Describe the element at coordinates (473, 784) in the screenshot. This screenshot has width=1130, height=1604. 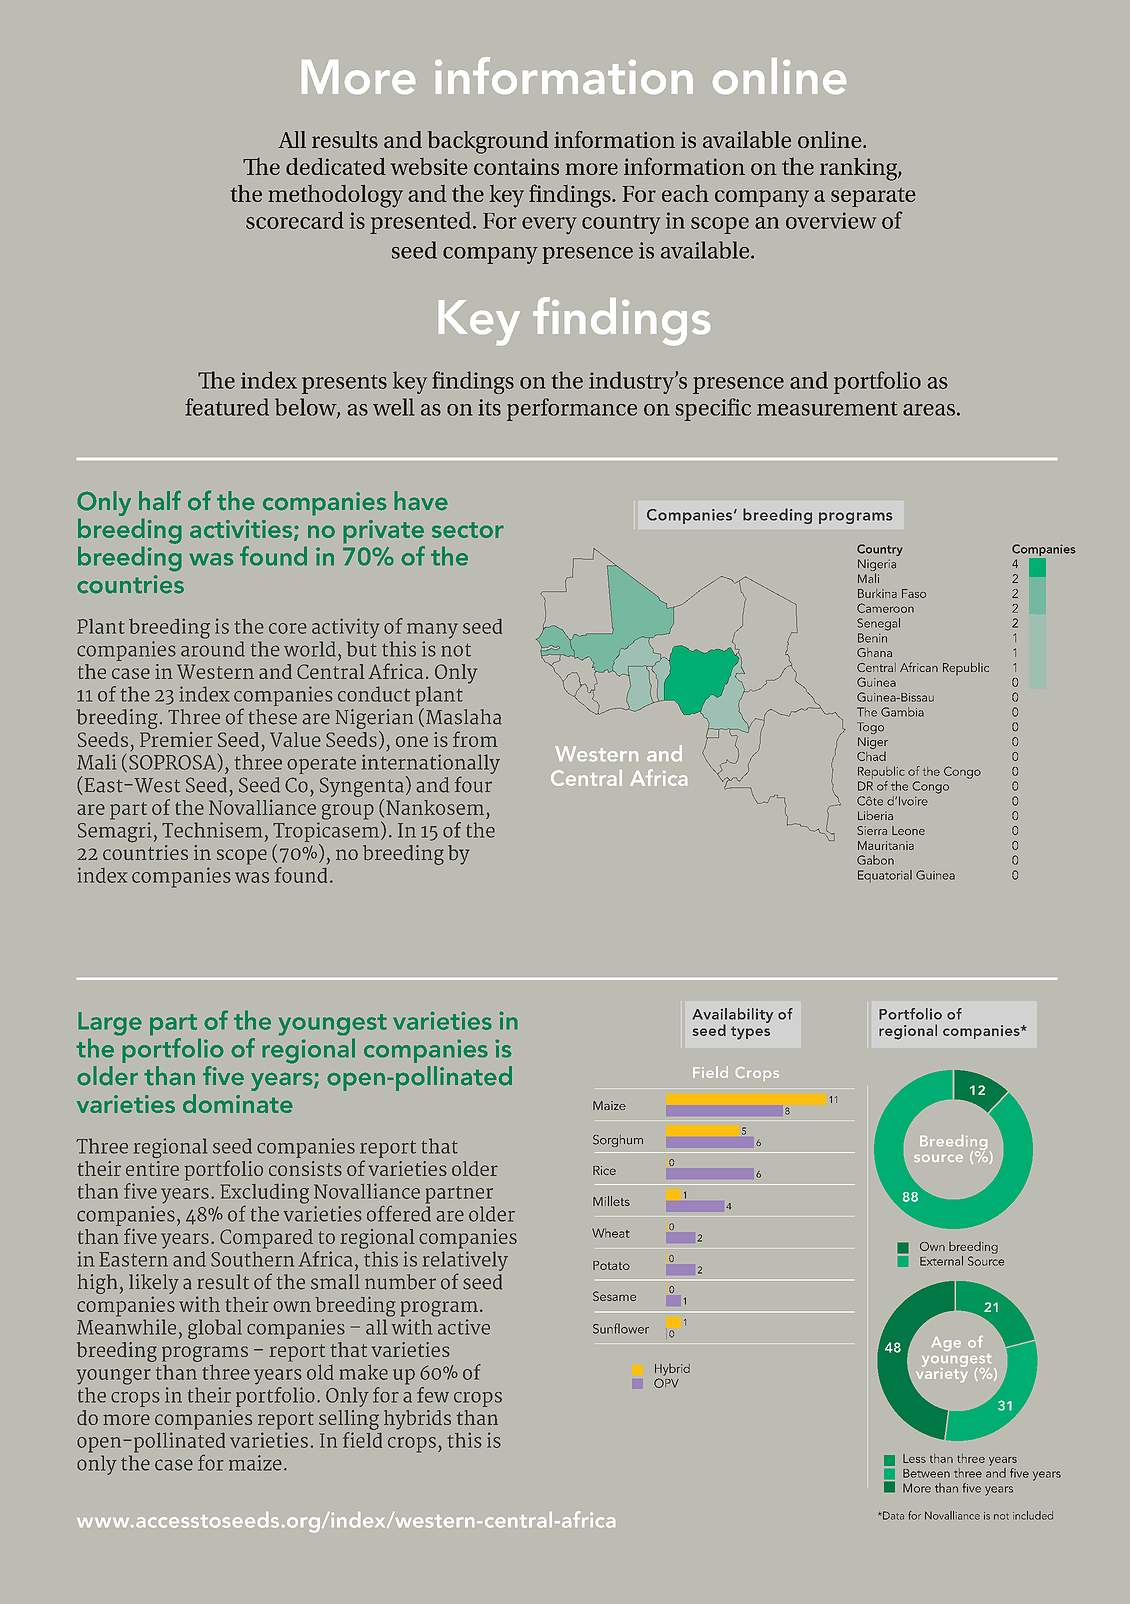
I see `four` at that location.
